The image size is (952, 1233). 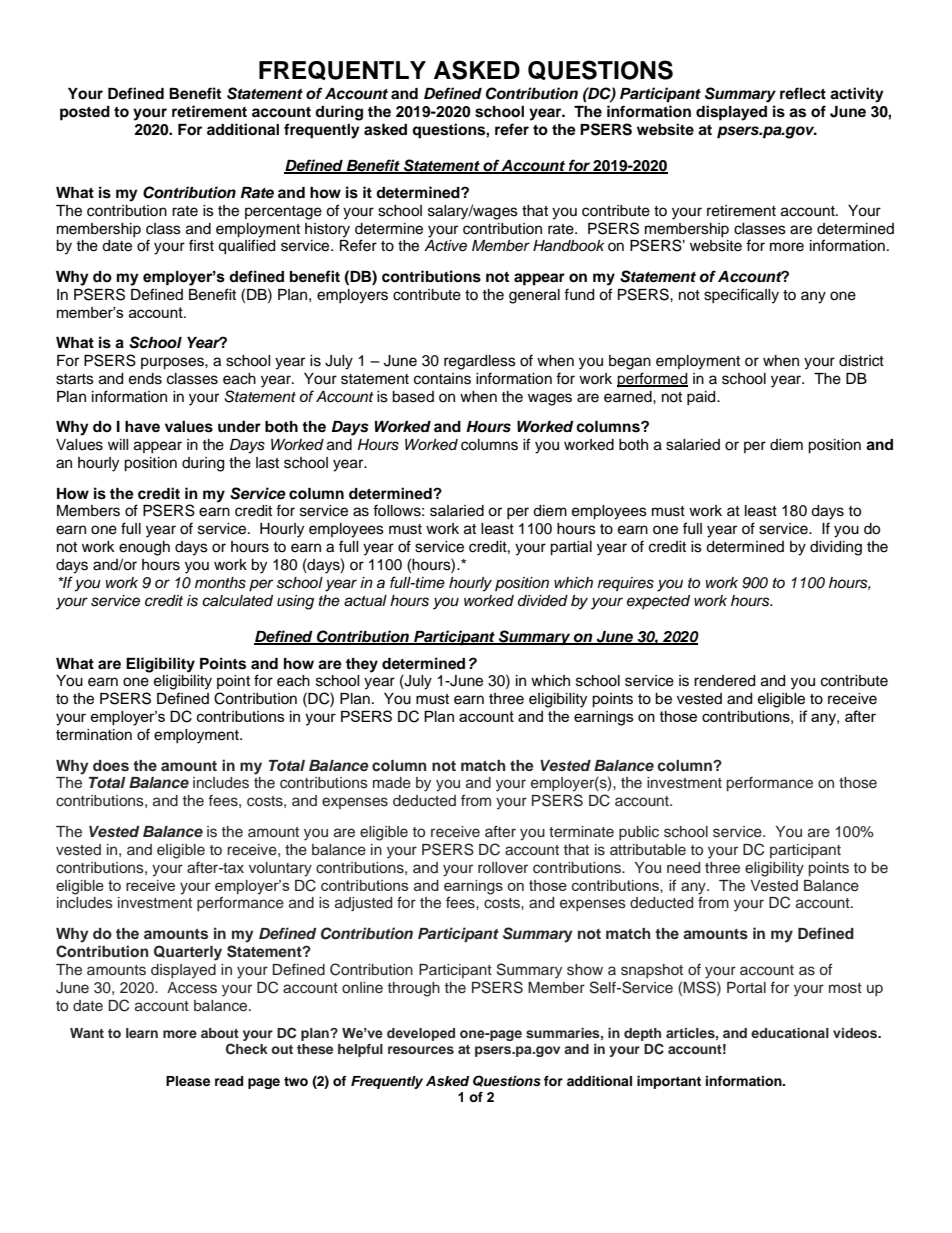 What do you see at coordinates (836, 548) in the screenshot?
I see `dividing` at bounding box center [836, 548].
